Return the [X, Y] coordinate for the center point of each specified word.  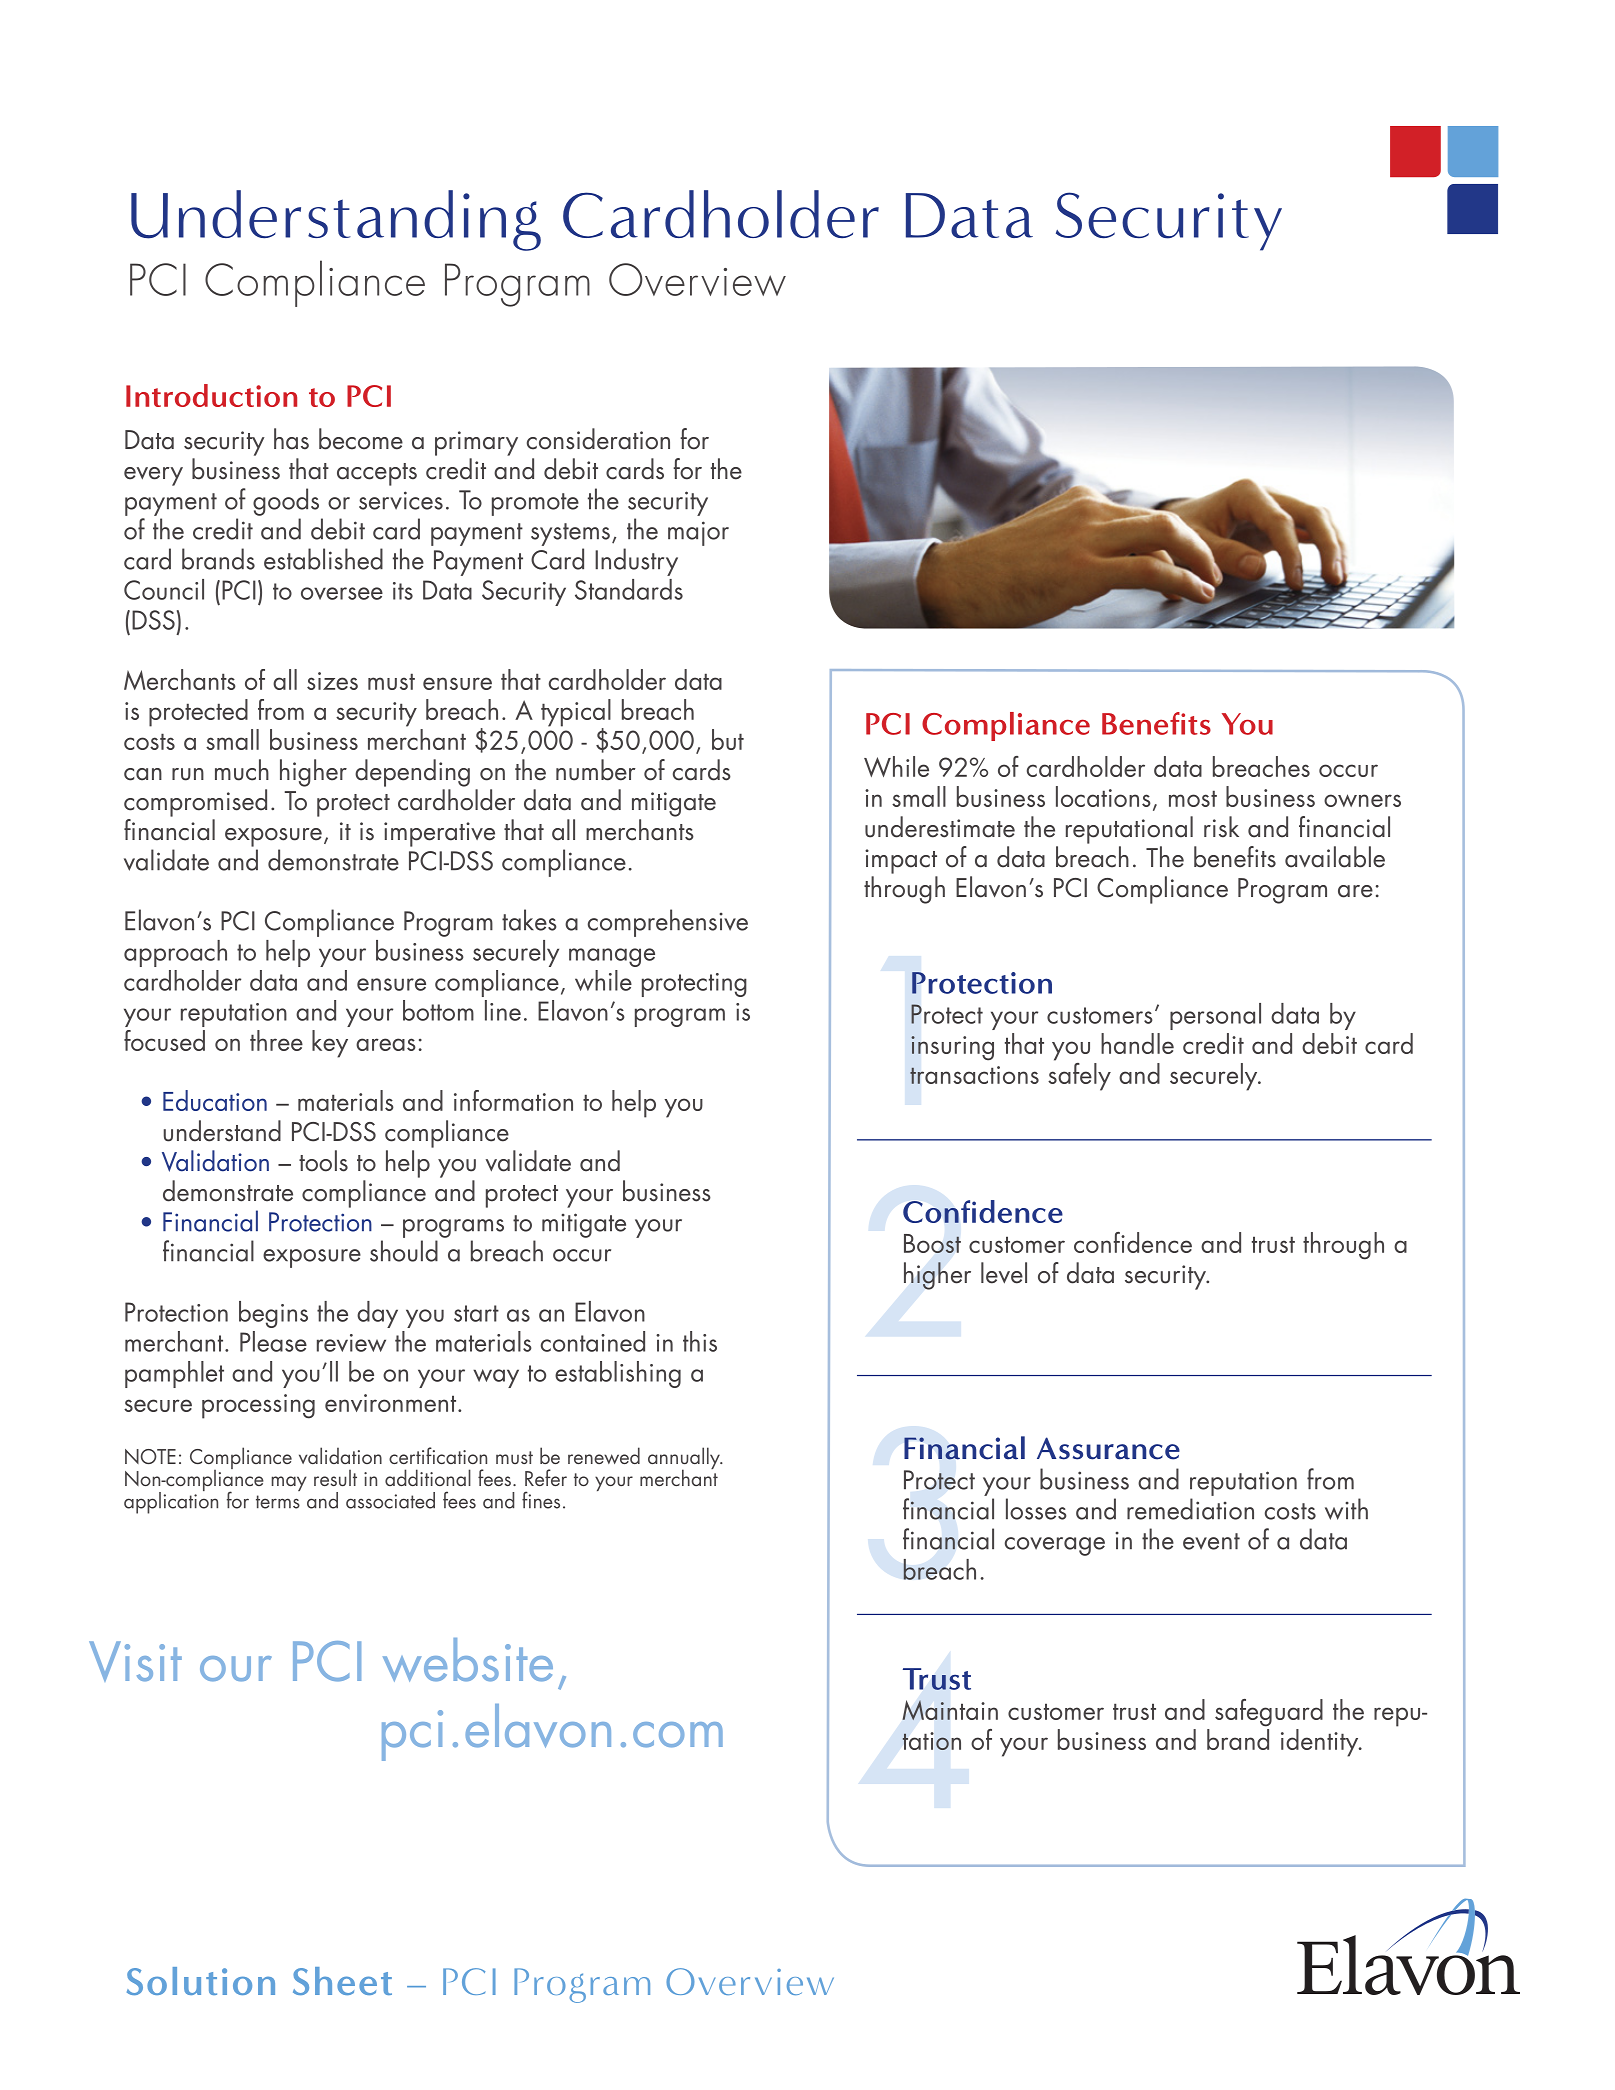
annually [685, 1459]
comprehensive [668, 923]
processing [258, 1406]
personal [1215, 1016]
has [291, 439]
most [1193, 798]
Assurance [1108, 1448]
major [698, 533]
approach [175, 953]
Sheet [342, 1981]
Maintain [950, 1710]
